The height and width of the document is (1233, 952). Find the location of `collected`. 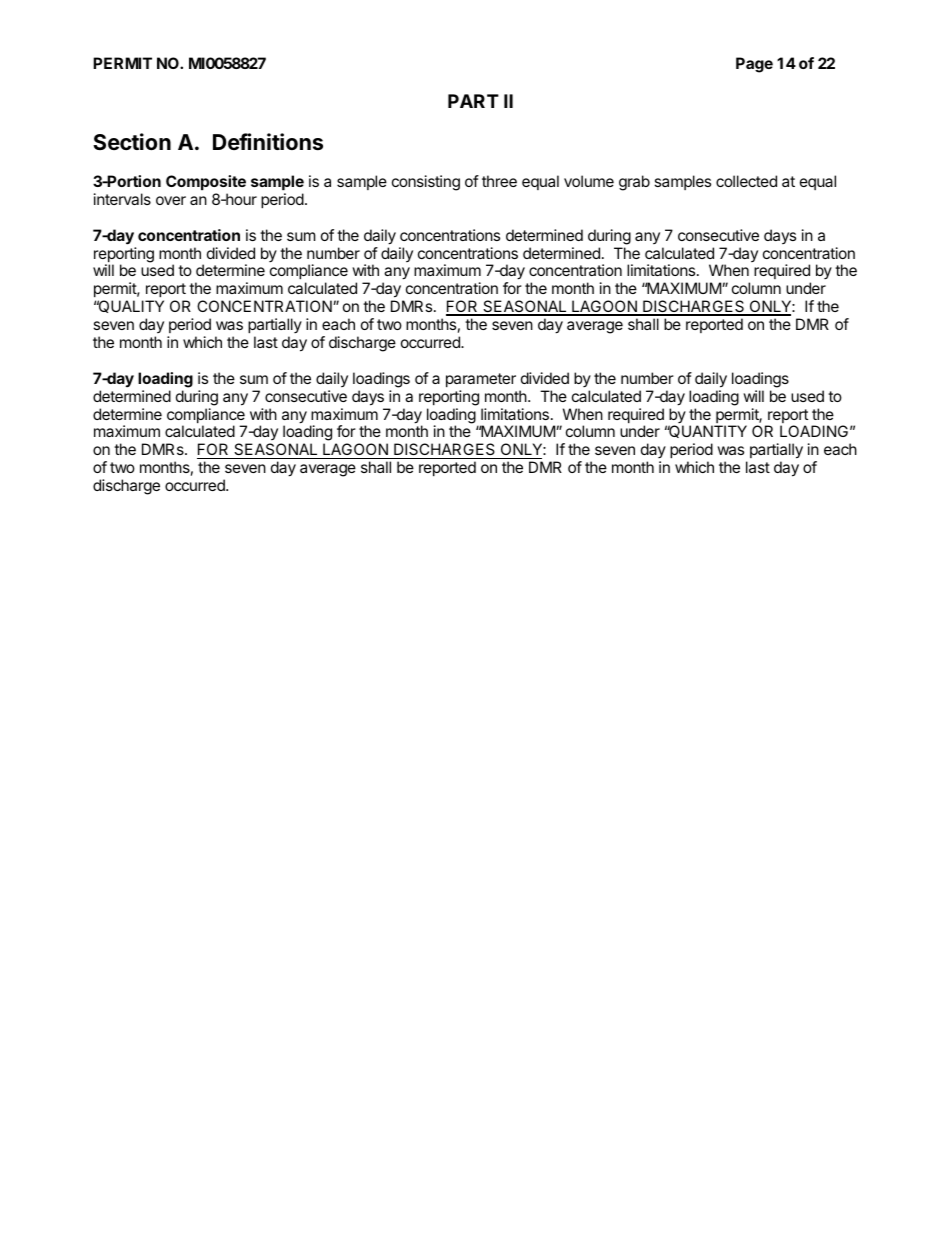

collected is located at coordinates (746, 181).
